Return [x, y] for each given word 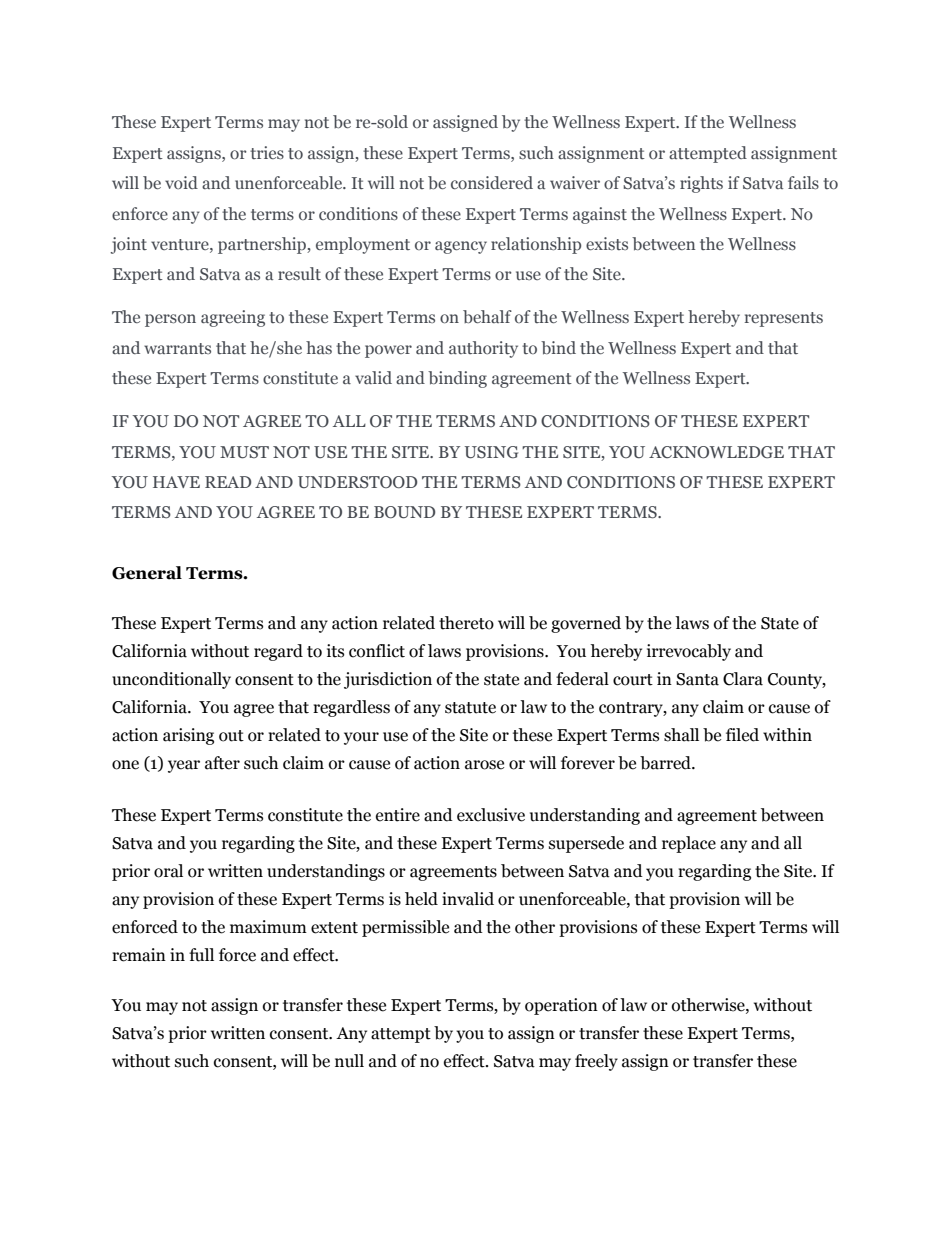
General [147, 573]
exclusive [491, 815]
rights [701, 184]
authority [483, 349]
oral [168, 871]
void [181, 182]
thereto [466, 623]
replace [689, 844]
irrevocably [689, 652]
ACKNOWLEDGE [716, 452]
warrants [177, 348]
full [201, 955]
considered [492, 183]
